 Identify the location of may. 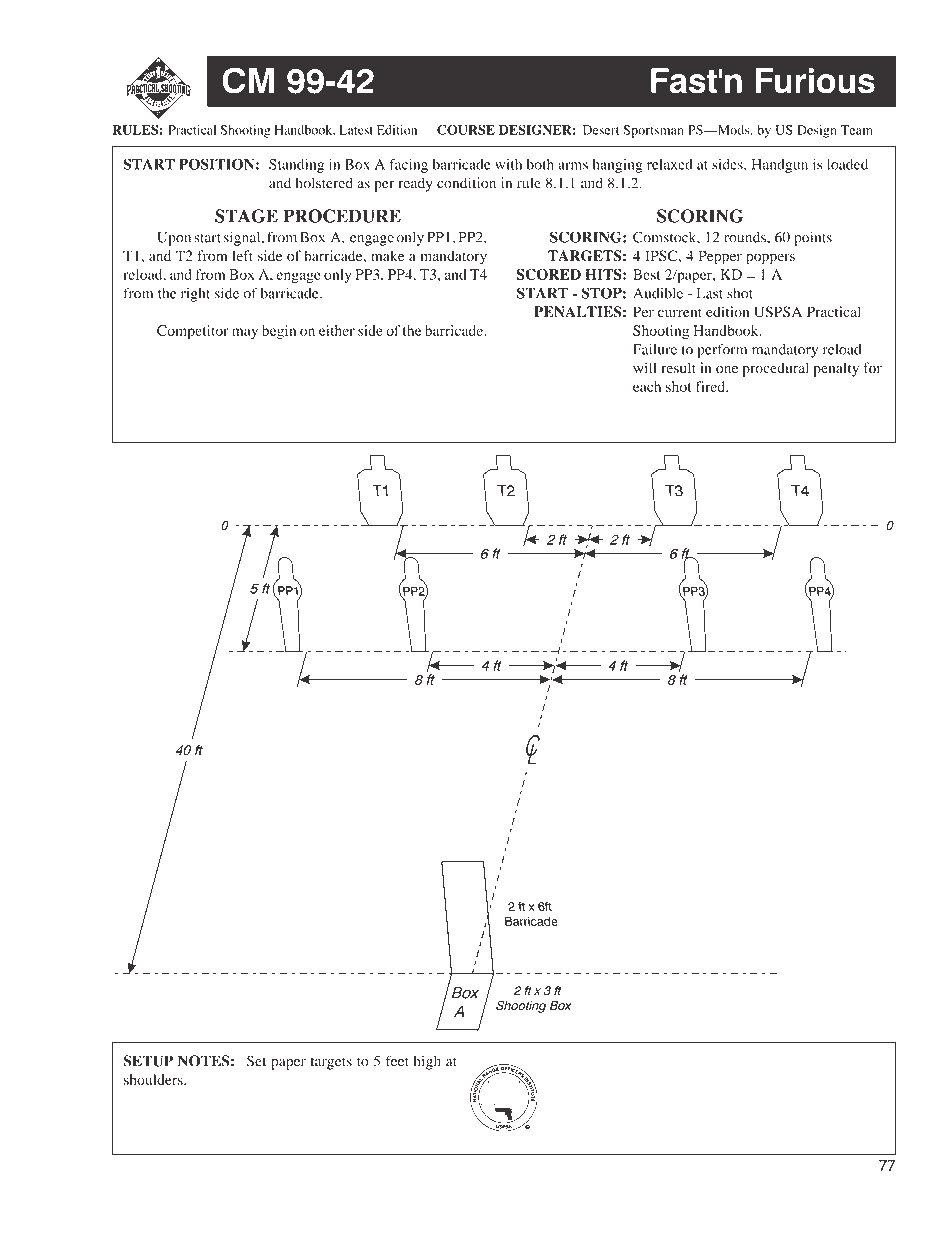
(245, 333).
